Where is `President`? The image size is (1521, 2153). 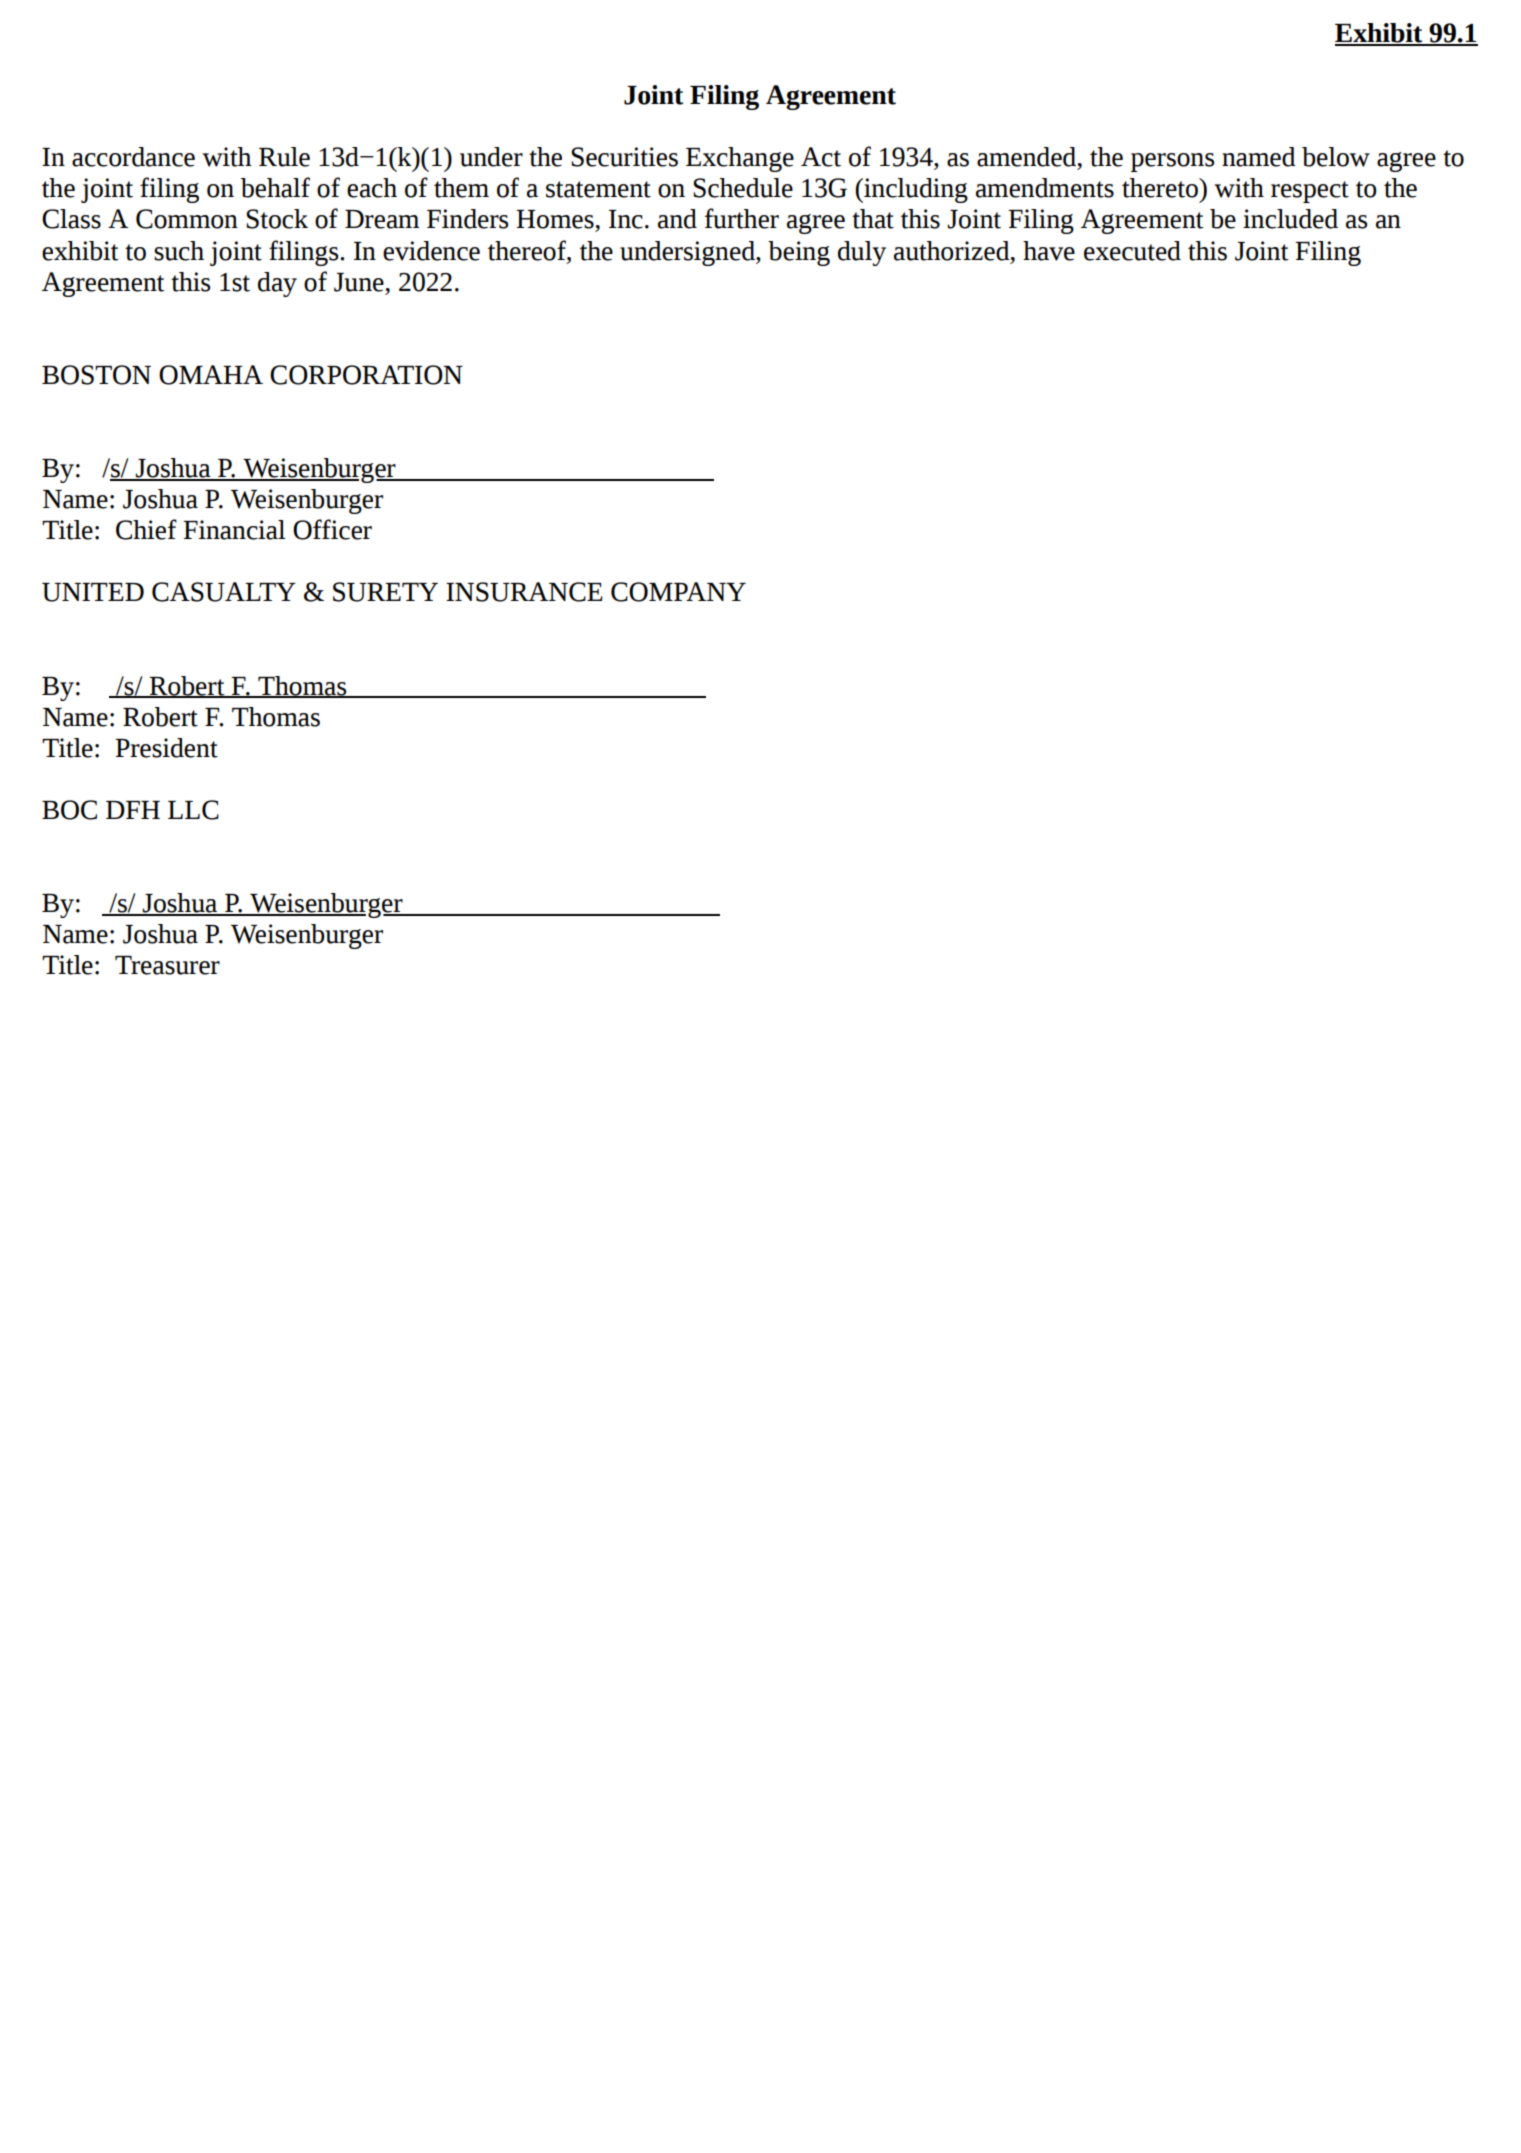 President is located at coordinates (166, 748).
